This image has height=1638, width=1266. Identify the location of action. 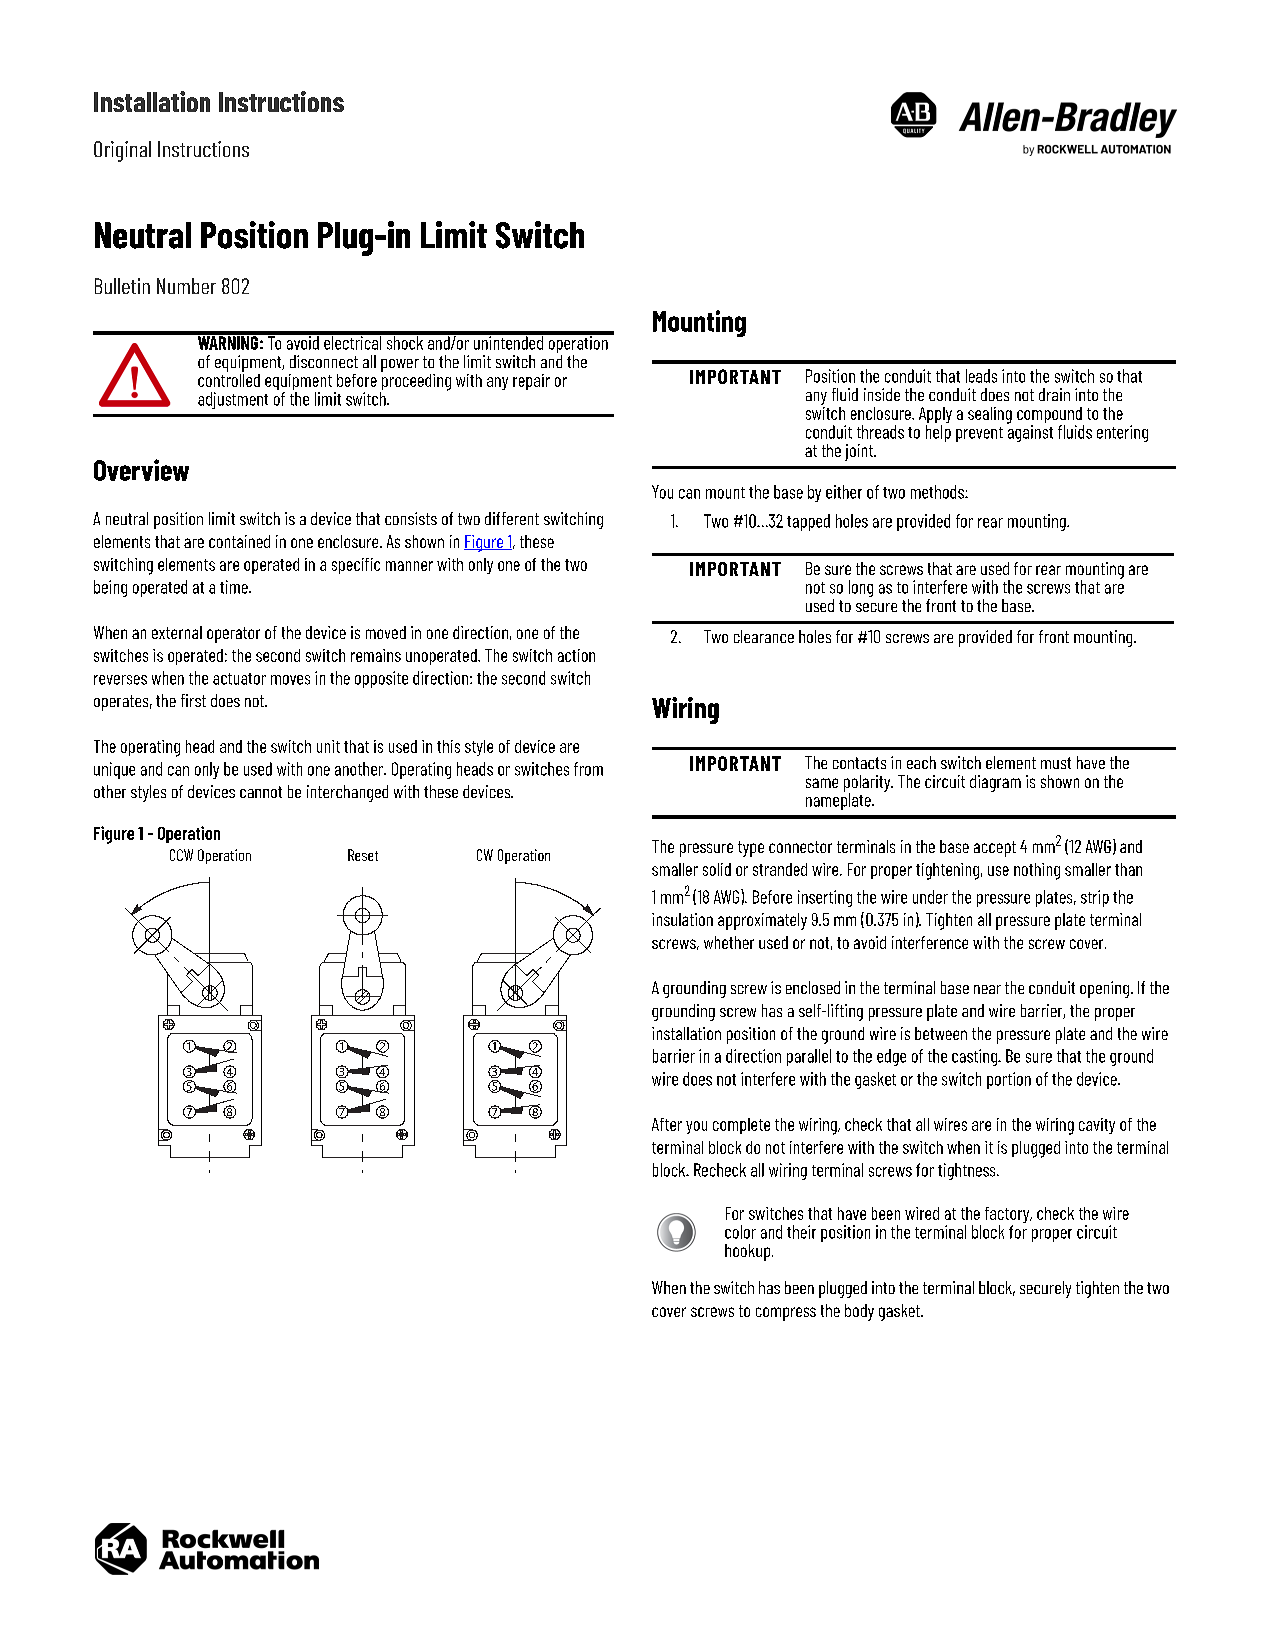
(576, 655).
